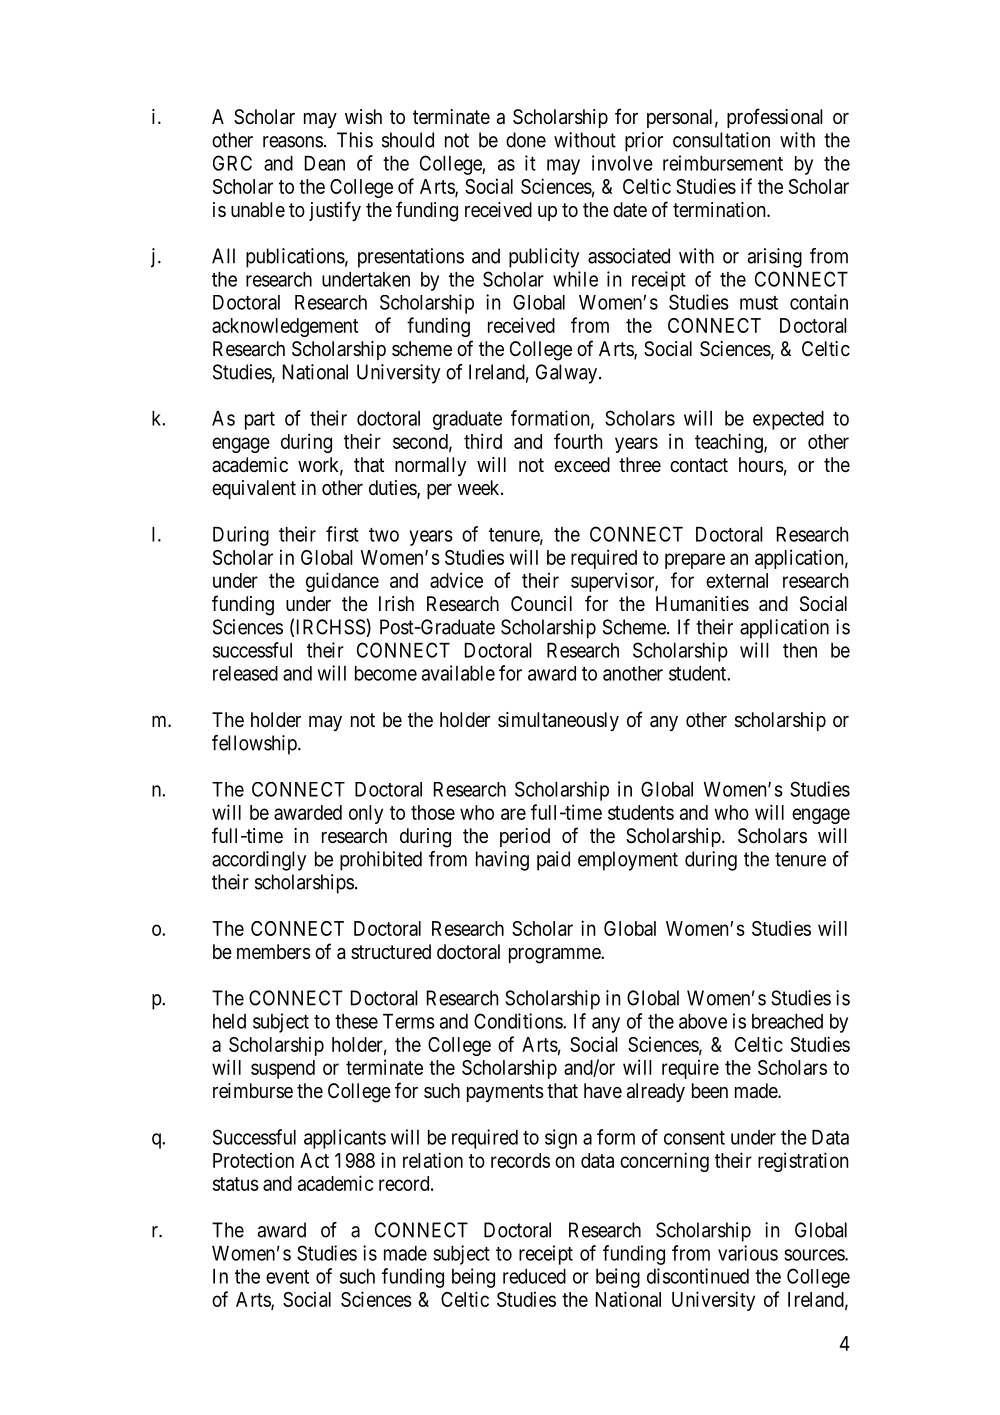 This image has height=1415, width=1000. I want to click on done, so click(526, 140).
